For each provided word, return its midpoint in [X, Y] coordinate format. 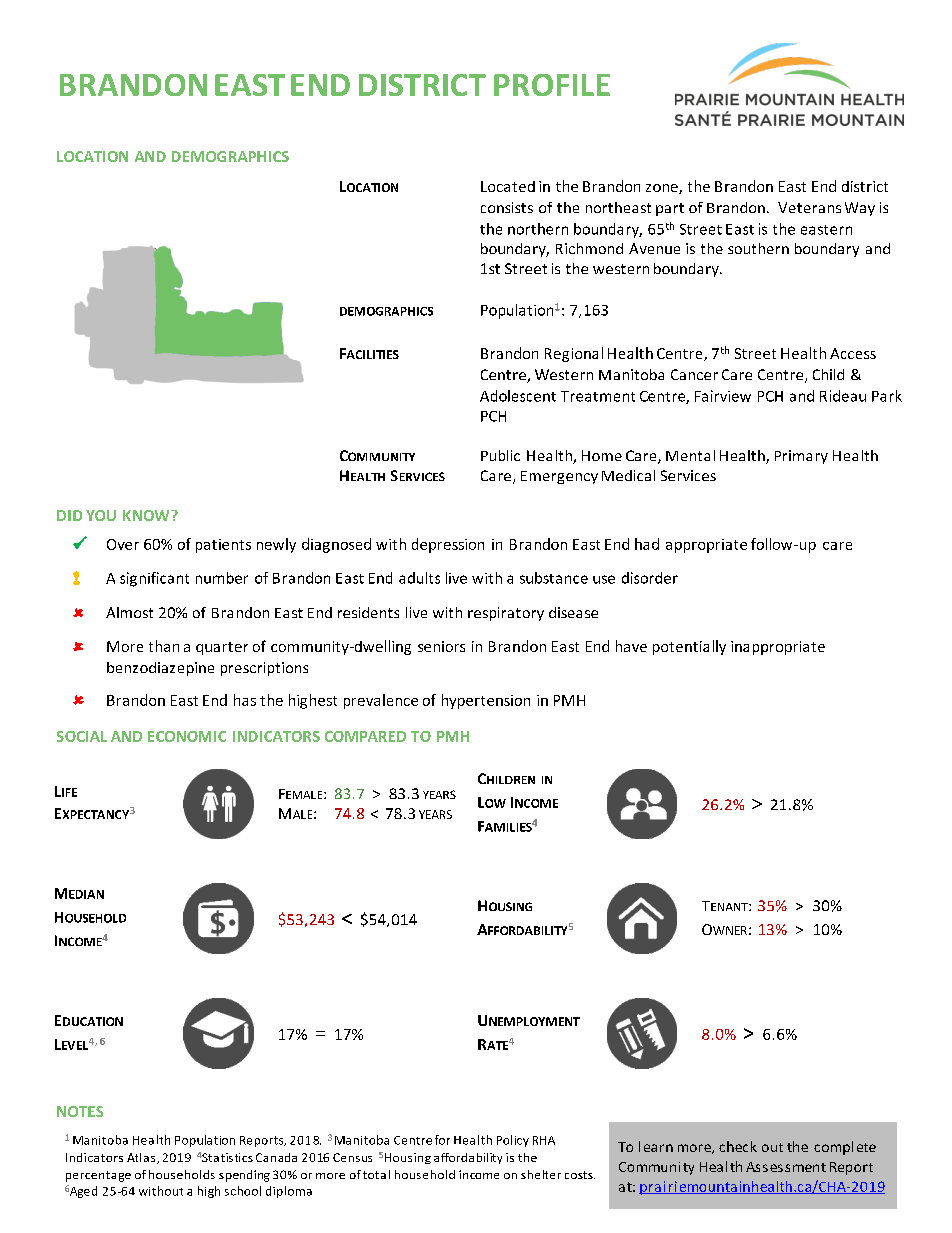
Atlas [142, 1158]
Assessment [786, 1167]
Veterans [809, 207]
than [164, 646]
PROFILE [552, 85]
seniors [441, 646]
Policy [513, 1141]
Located [508, 186]
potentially [689, 647]
